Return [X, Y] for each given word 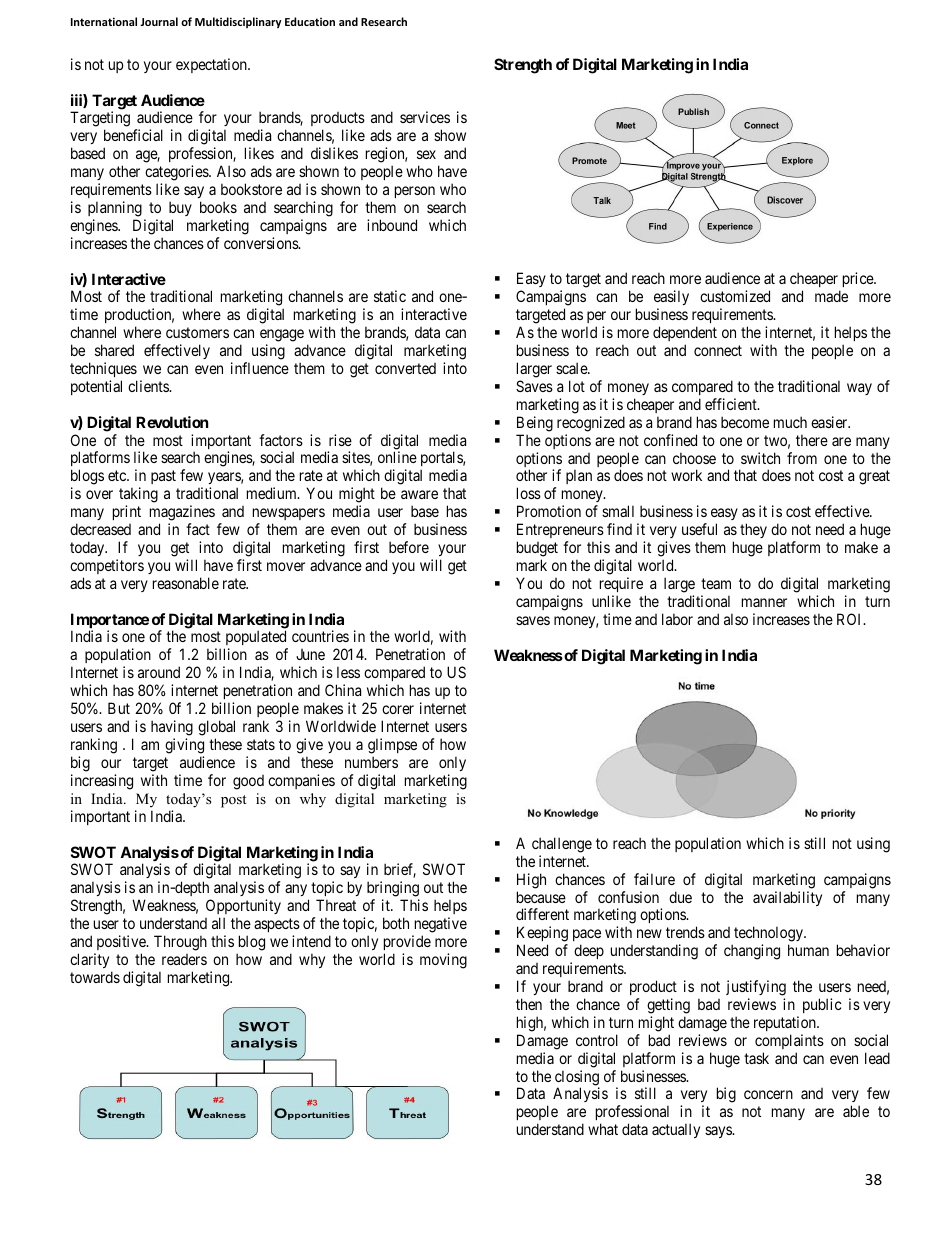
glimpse [392, 746]
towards [95, 977]
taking [138, 496]
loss [529, 493]
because [541, 897]
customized [735, 296]
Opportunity [243, 906]
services [425, 117]
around [159, 672]
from [802, 458]
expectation [212, 65]
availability [787, 898]
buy [180, 208]
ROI [851, 619]
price [859, 279]
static [390, 296]
